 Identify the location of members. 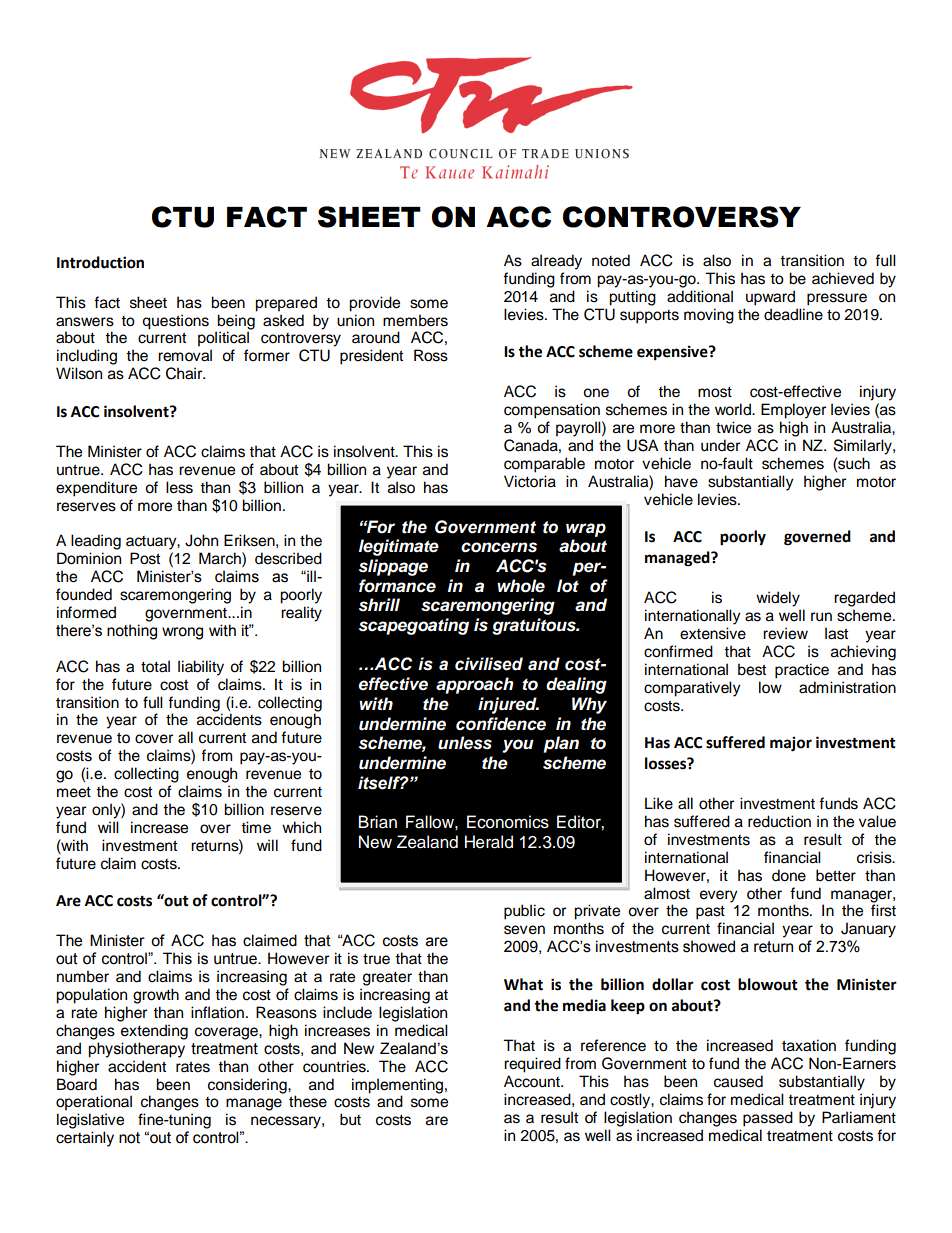
(415, 320).
